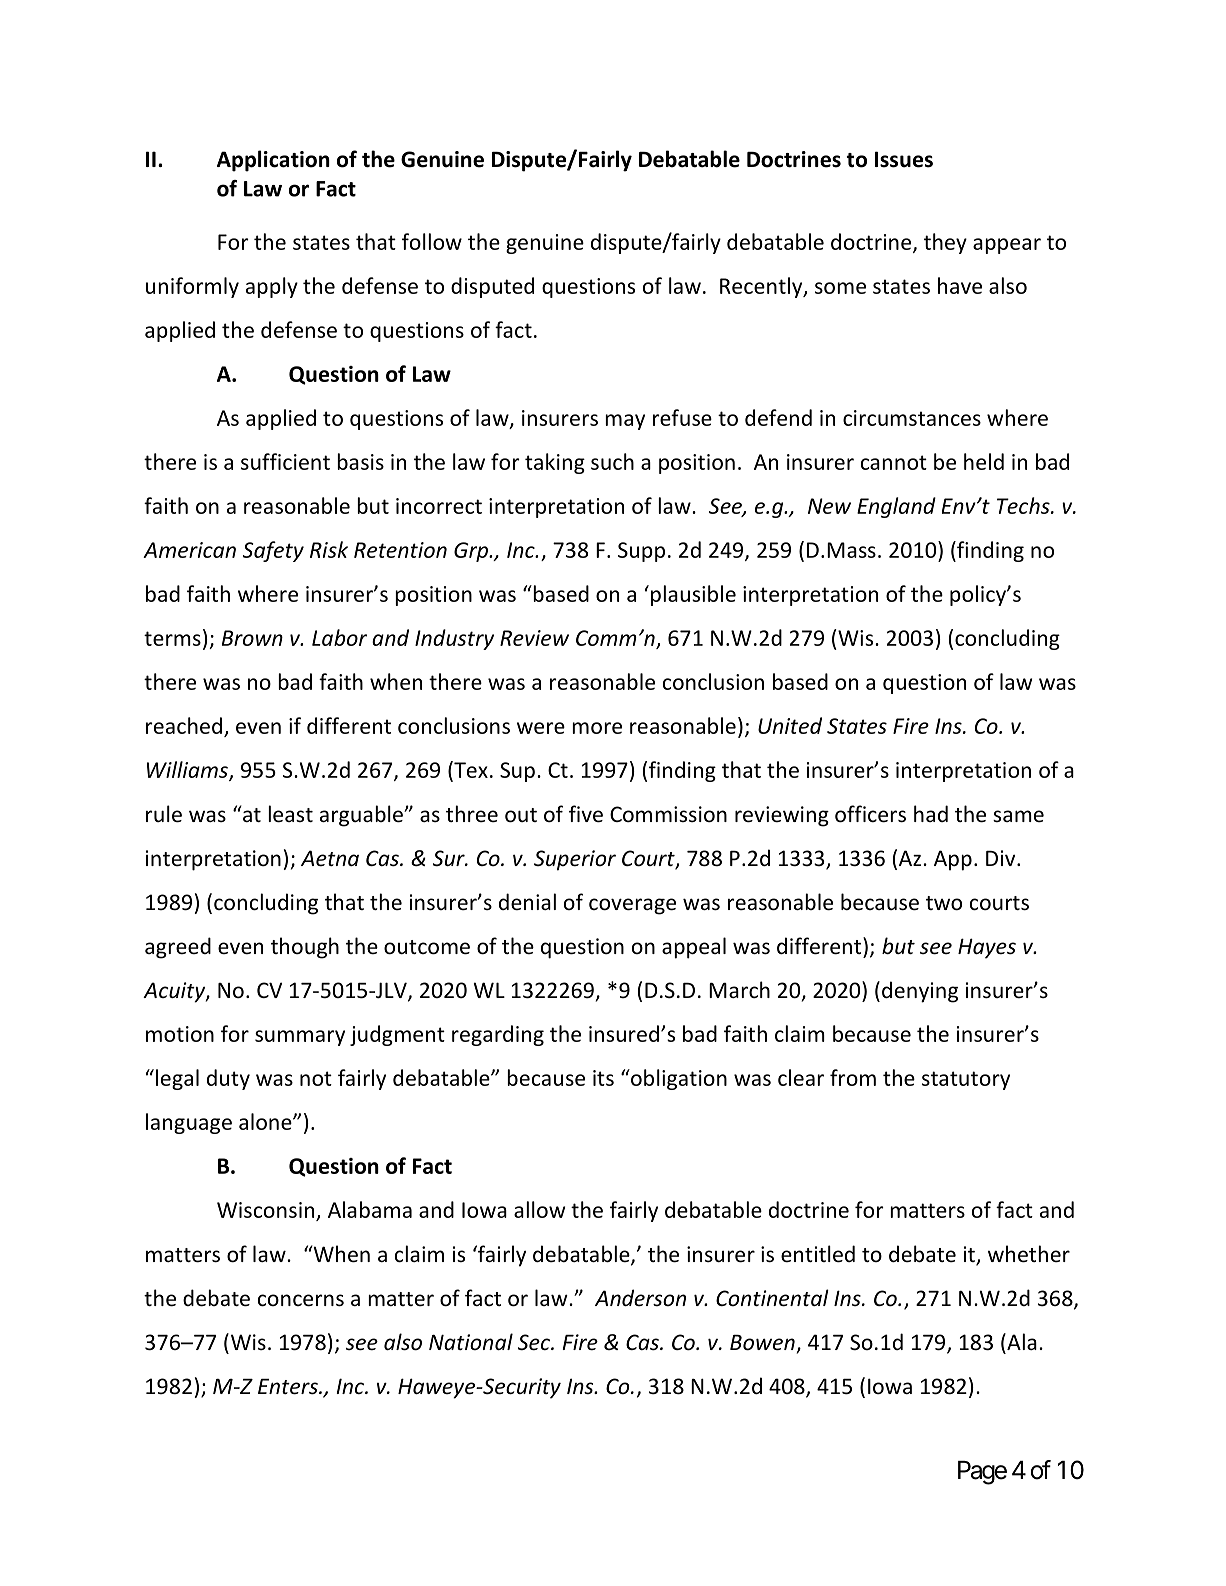 The height and width of the screenshot is (1586, 1226). What do you see at coordinates (603, 1078) in the screenshot?
I see `its` at bounding box center [603, 1078].
